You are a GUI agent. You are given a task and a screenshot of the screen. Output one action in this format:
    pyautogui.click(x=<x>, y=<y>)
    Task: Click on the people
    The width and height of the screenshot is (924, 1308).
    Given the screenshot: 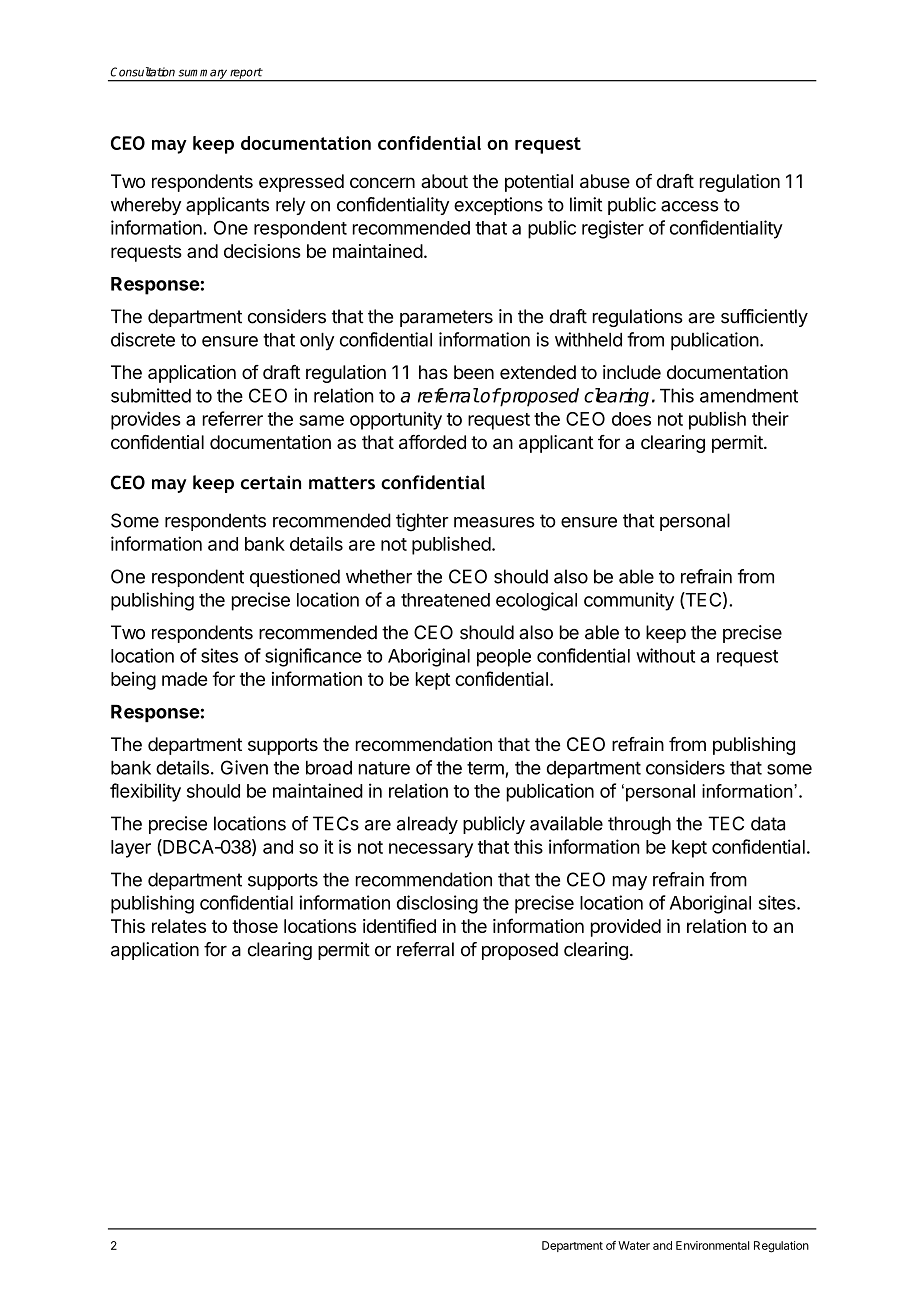 What is the action you would take?
    pyautogui.click(x=504, y=658)
